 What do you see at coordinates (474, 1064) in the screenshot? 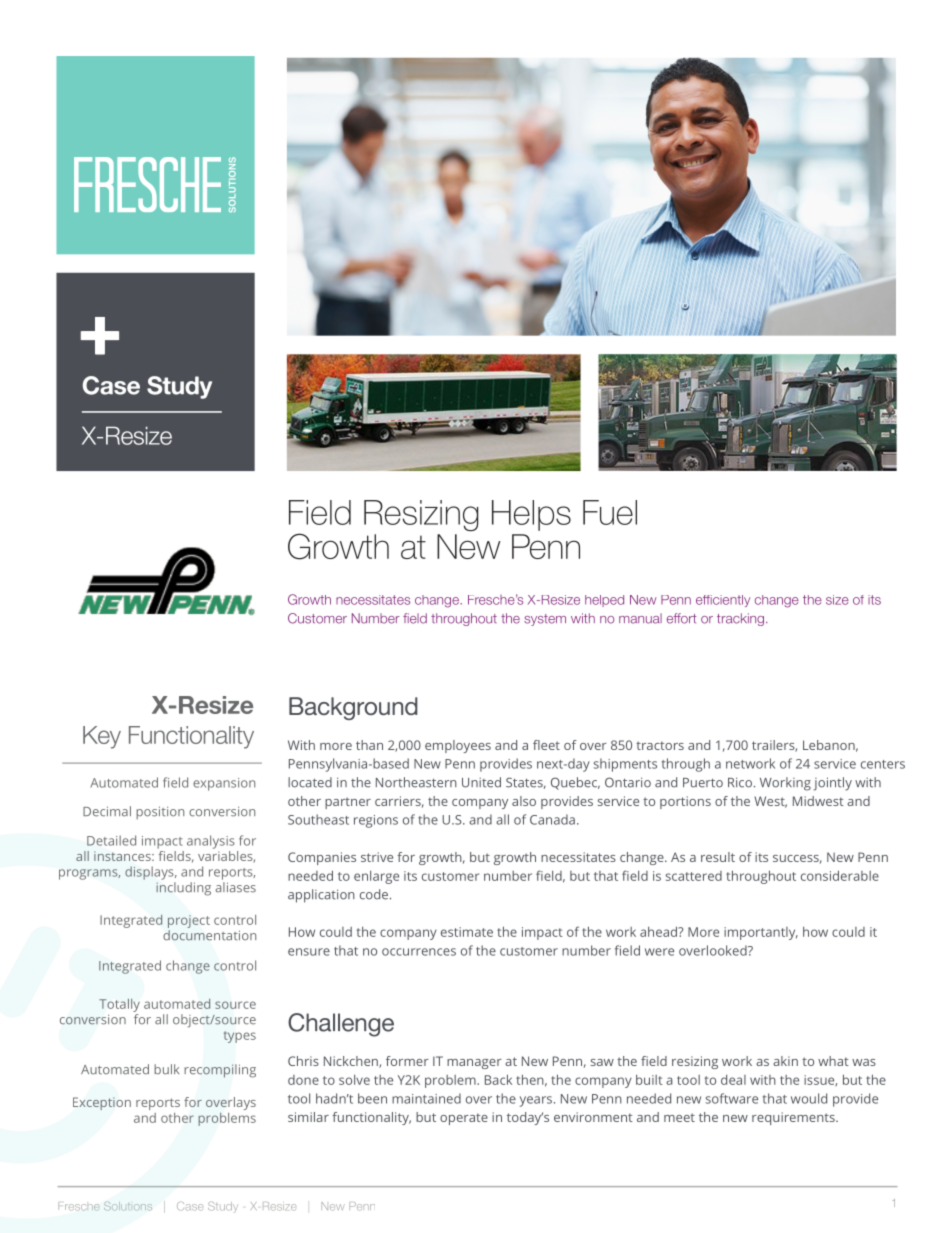
I see `manager` at bounding box center [474, 1064].
